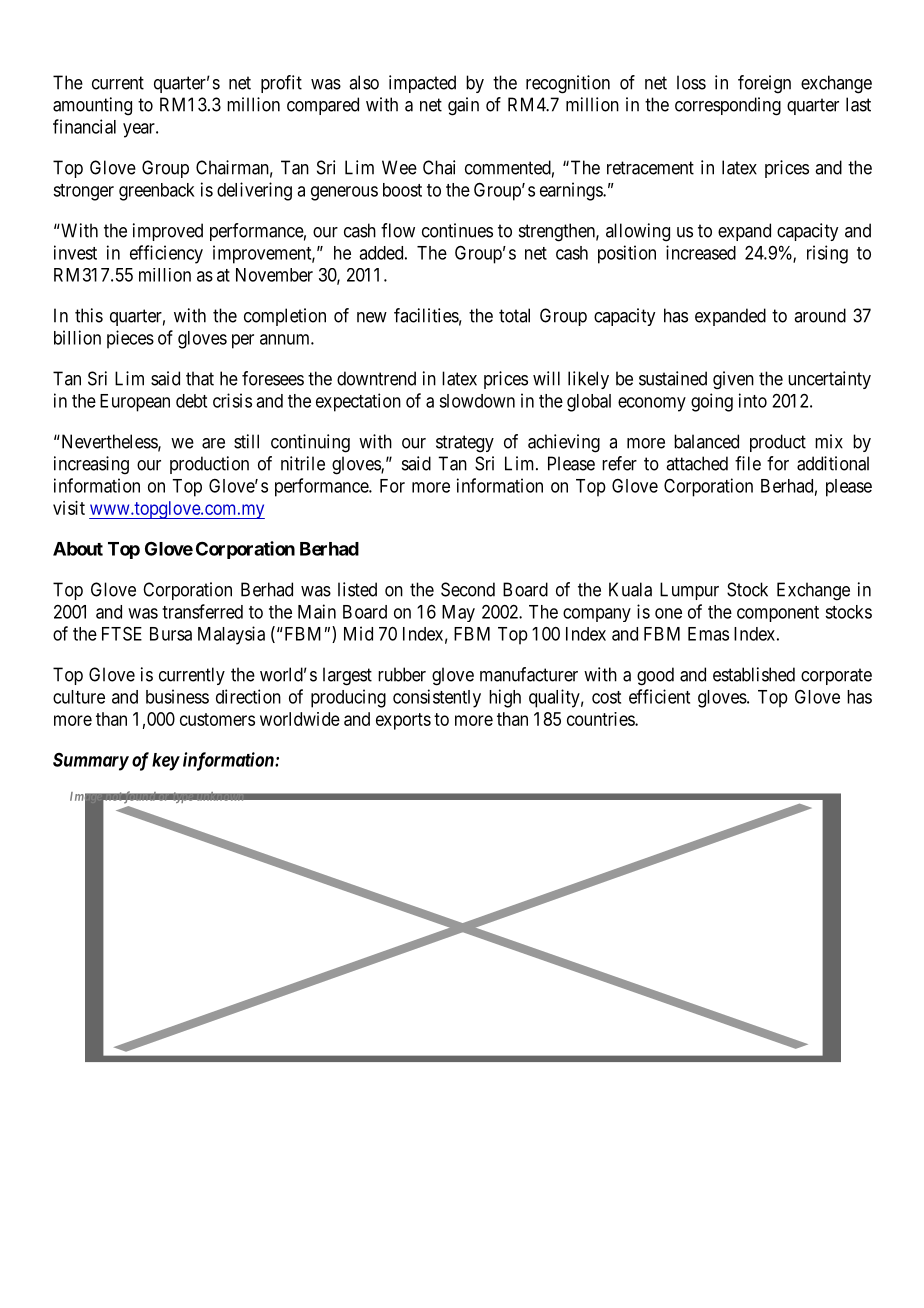 Image resolution: width=924 pixels, height=1308 pixels. I want to click on key, so click(166, 762).
